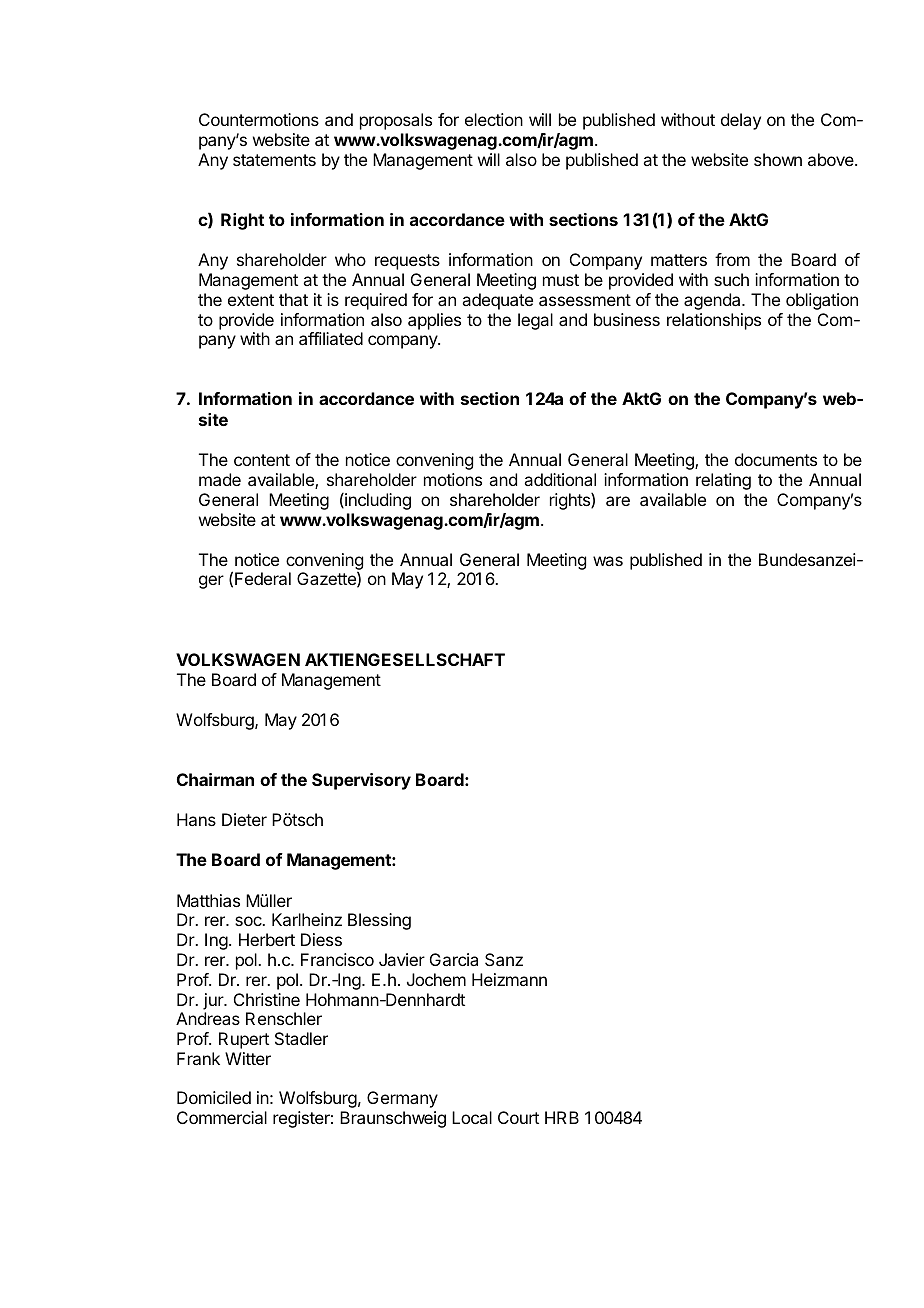  I want to click on Javier, so click(402, 959).
